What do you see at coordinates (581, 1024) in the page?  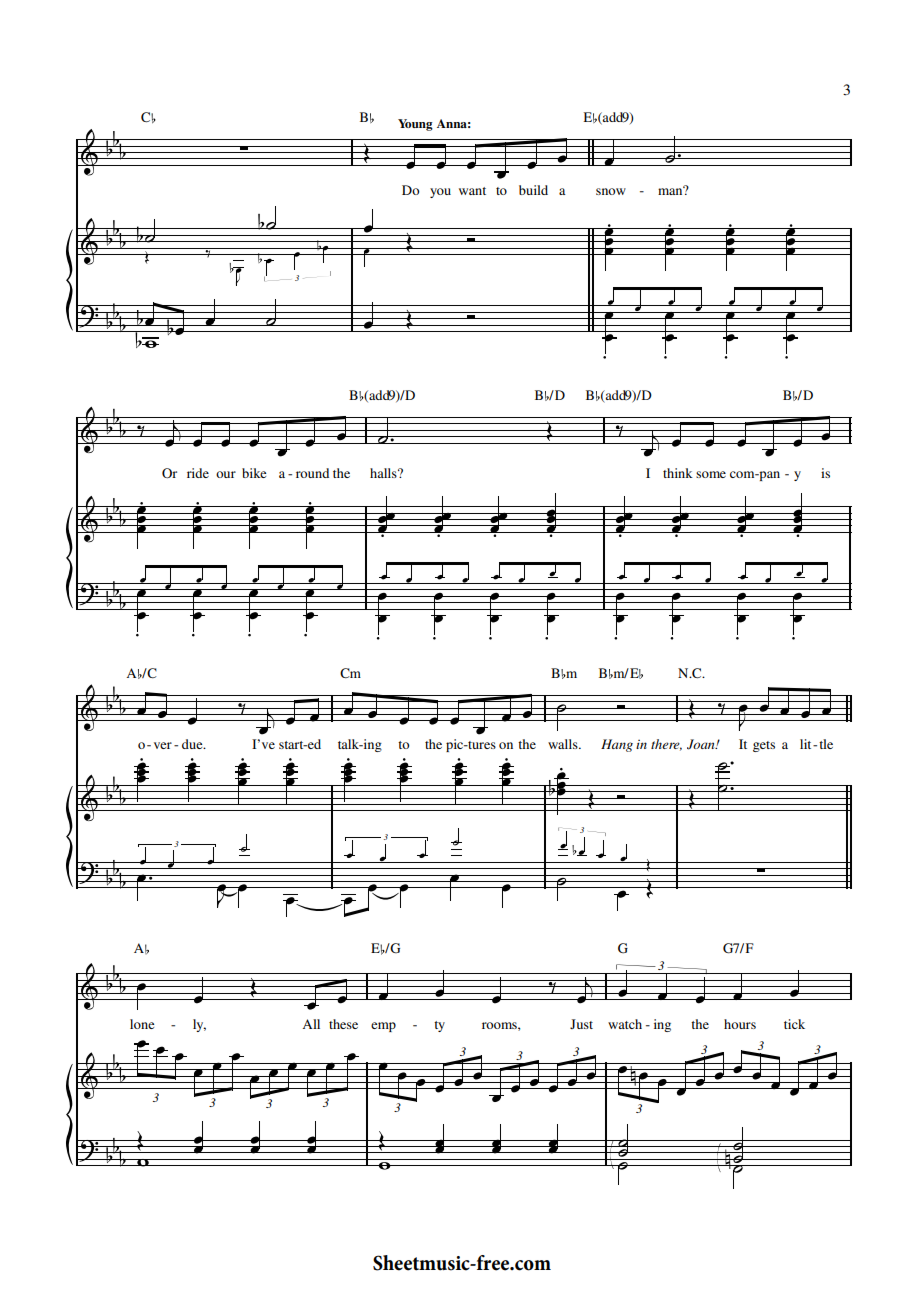 I see `Just` at bounding box center [581, 1024].
